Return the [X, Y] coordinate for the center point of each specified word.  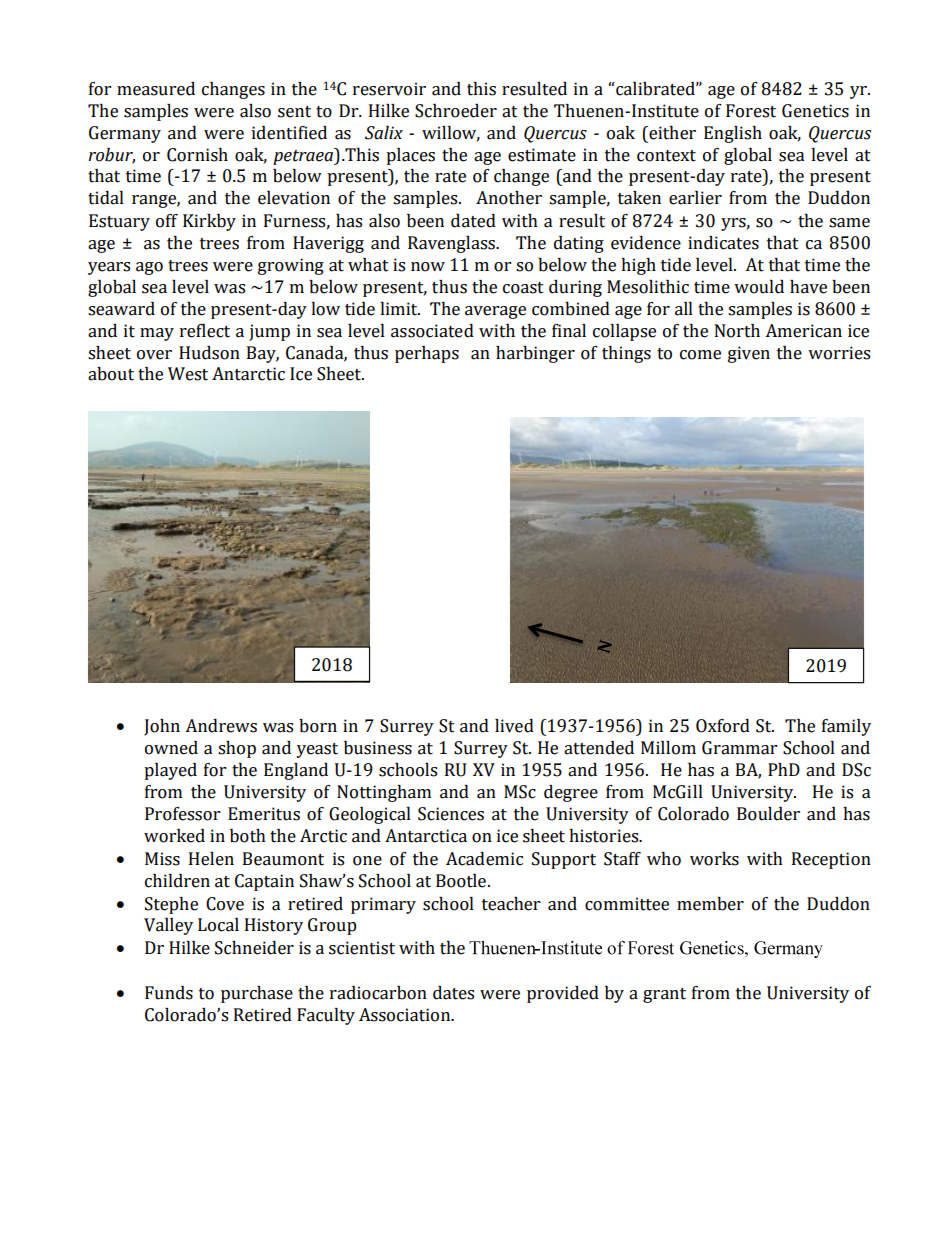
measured [156, 89]
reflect [205, 331]
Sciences [451, 814]
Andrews [221, 726]
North [737, 331]
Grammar [739, 748]
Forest [751, 111]
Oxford [723, 726]
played [170, 771]
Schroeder [456, 111]
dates [453, 993]
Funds [169, 993]
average [495, 312]
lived [514, 726]
